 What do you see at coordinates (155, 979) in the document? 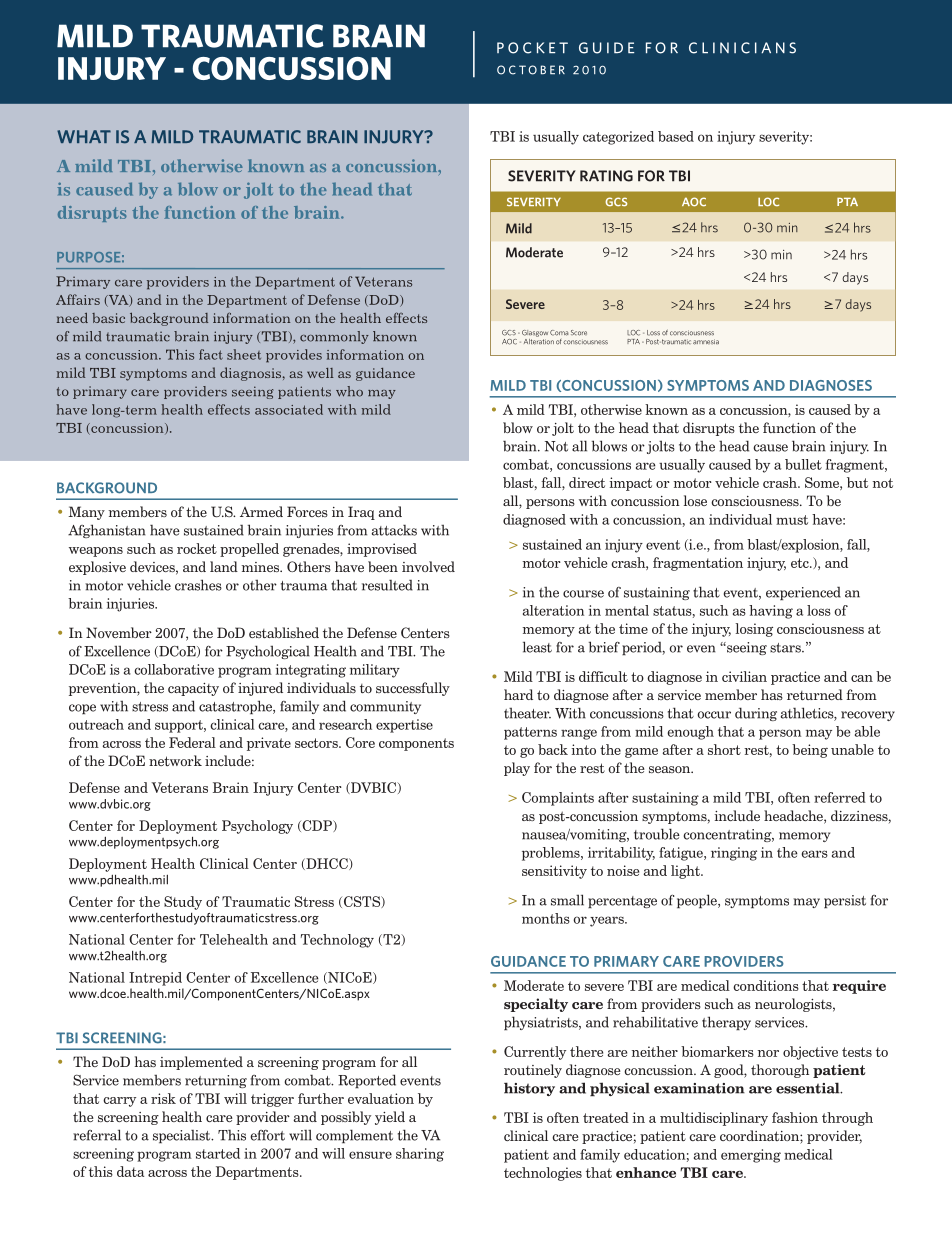
I see `Intrepid` at bounding box center [155, 979].
